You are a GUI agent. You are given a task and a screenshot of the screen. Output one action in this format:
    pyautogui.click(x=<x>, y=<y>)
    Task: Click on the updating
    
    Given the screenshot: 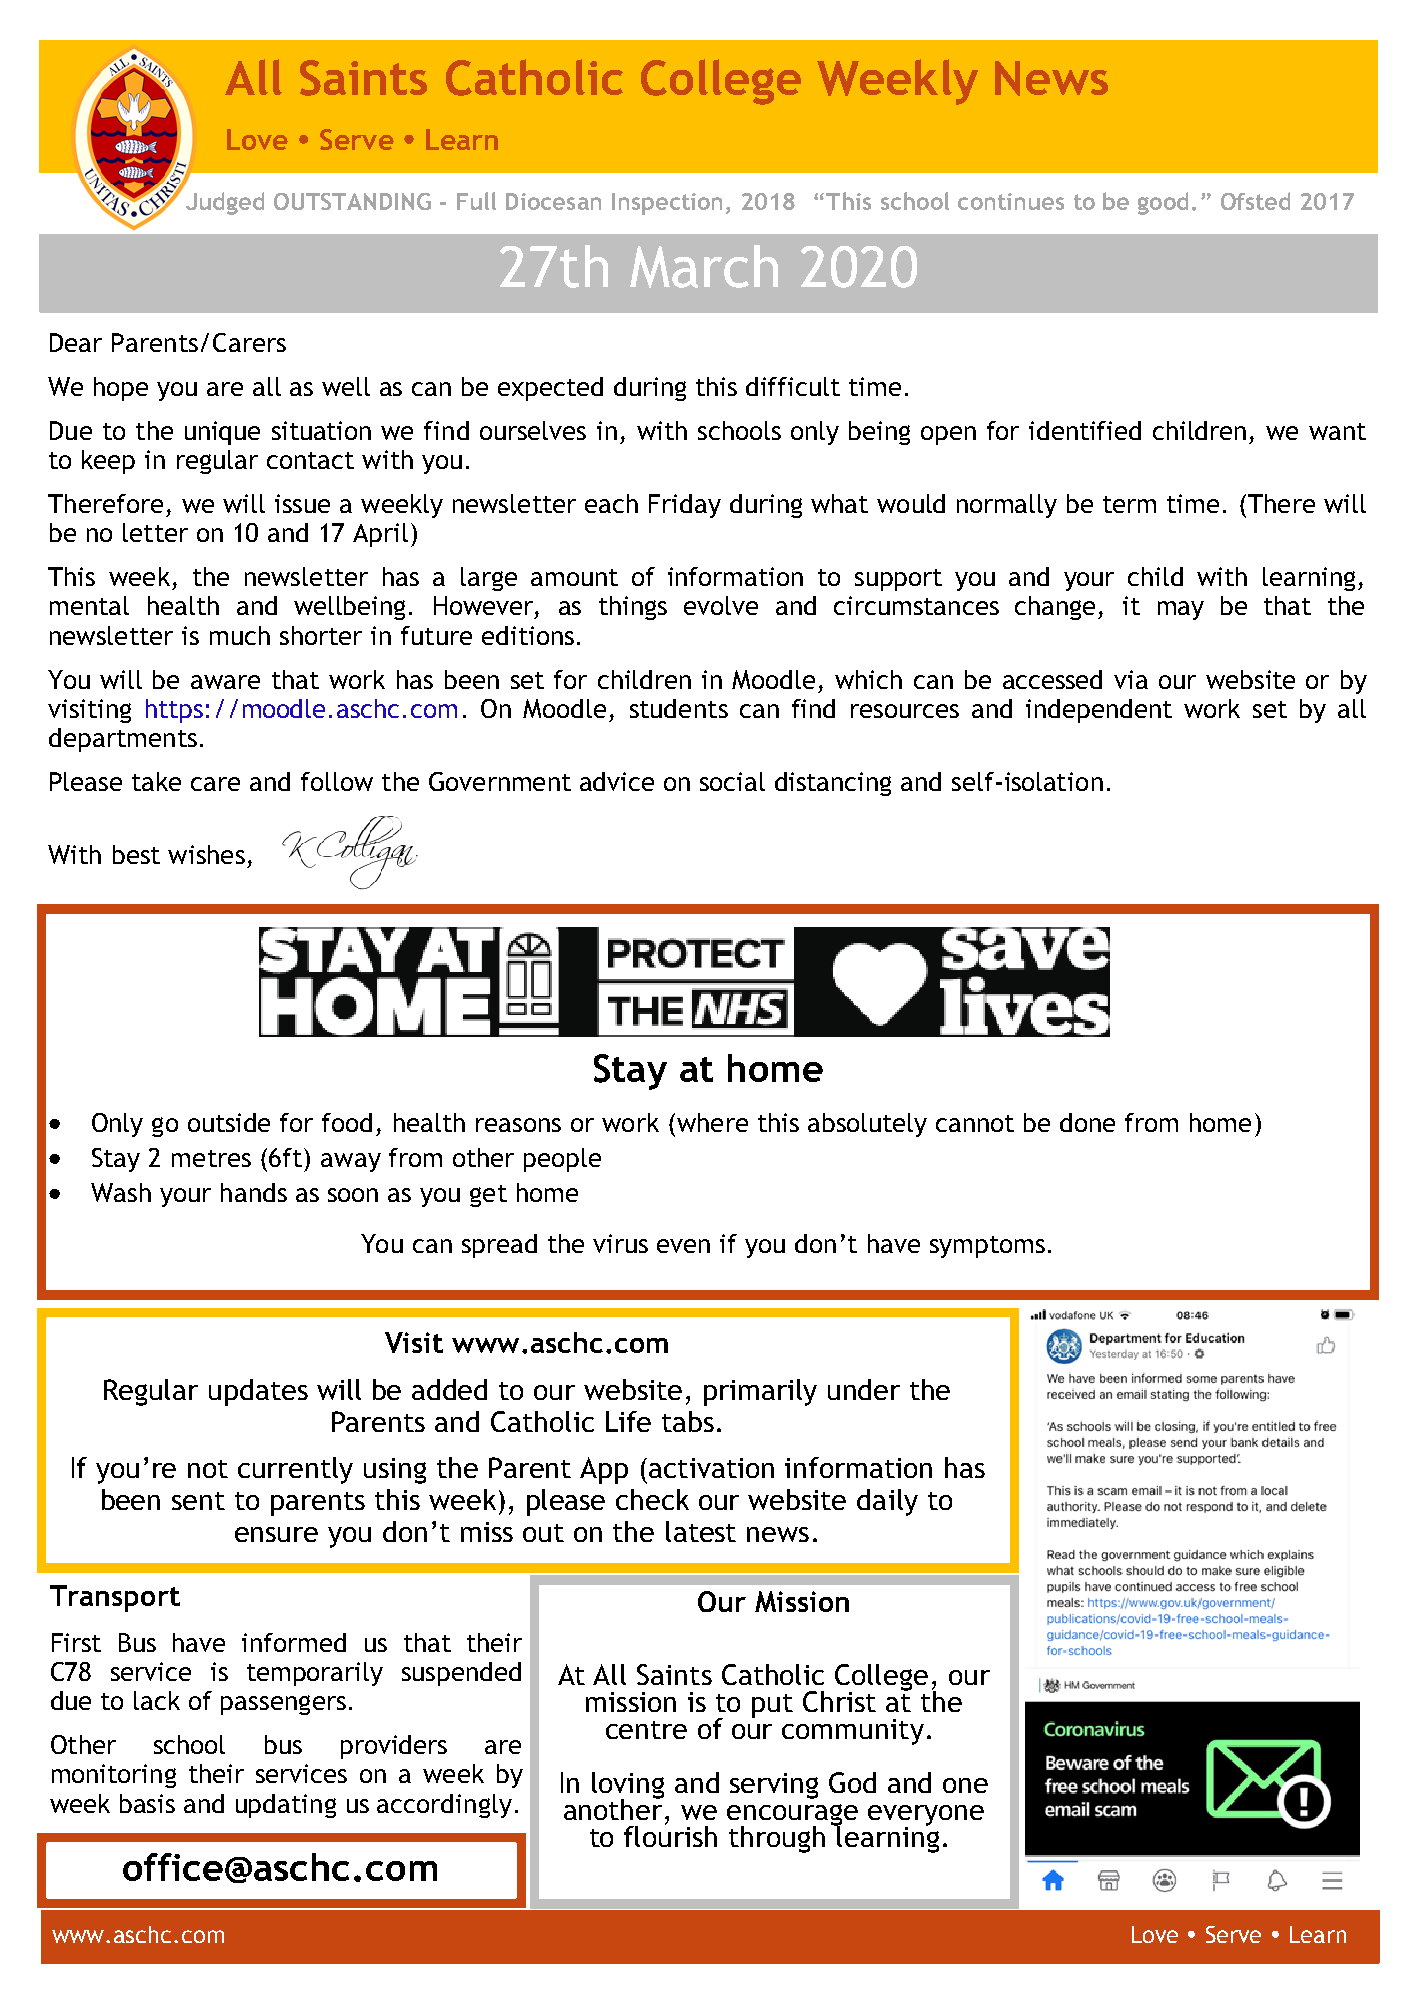 What is the action you would take?
    pyautogui.click(x=286, y=1806)
